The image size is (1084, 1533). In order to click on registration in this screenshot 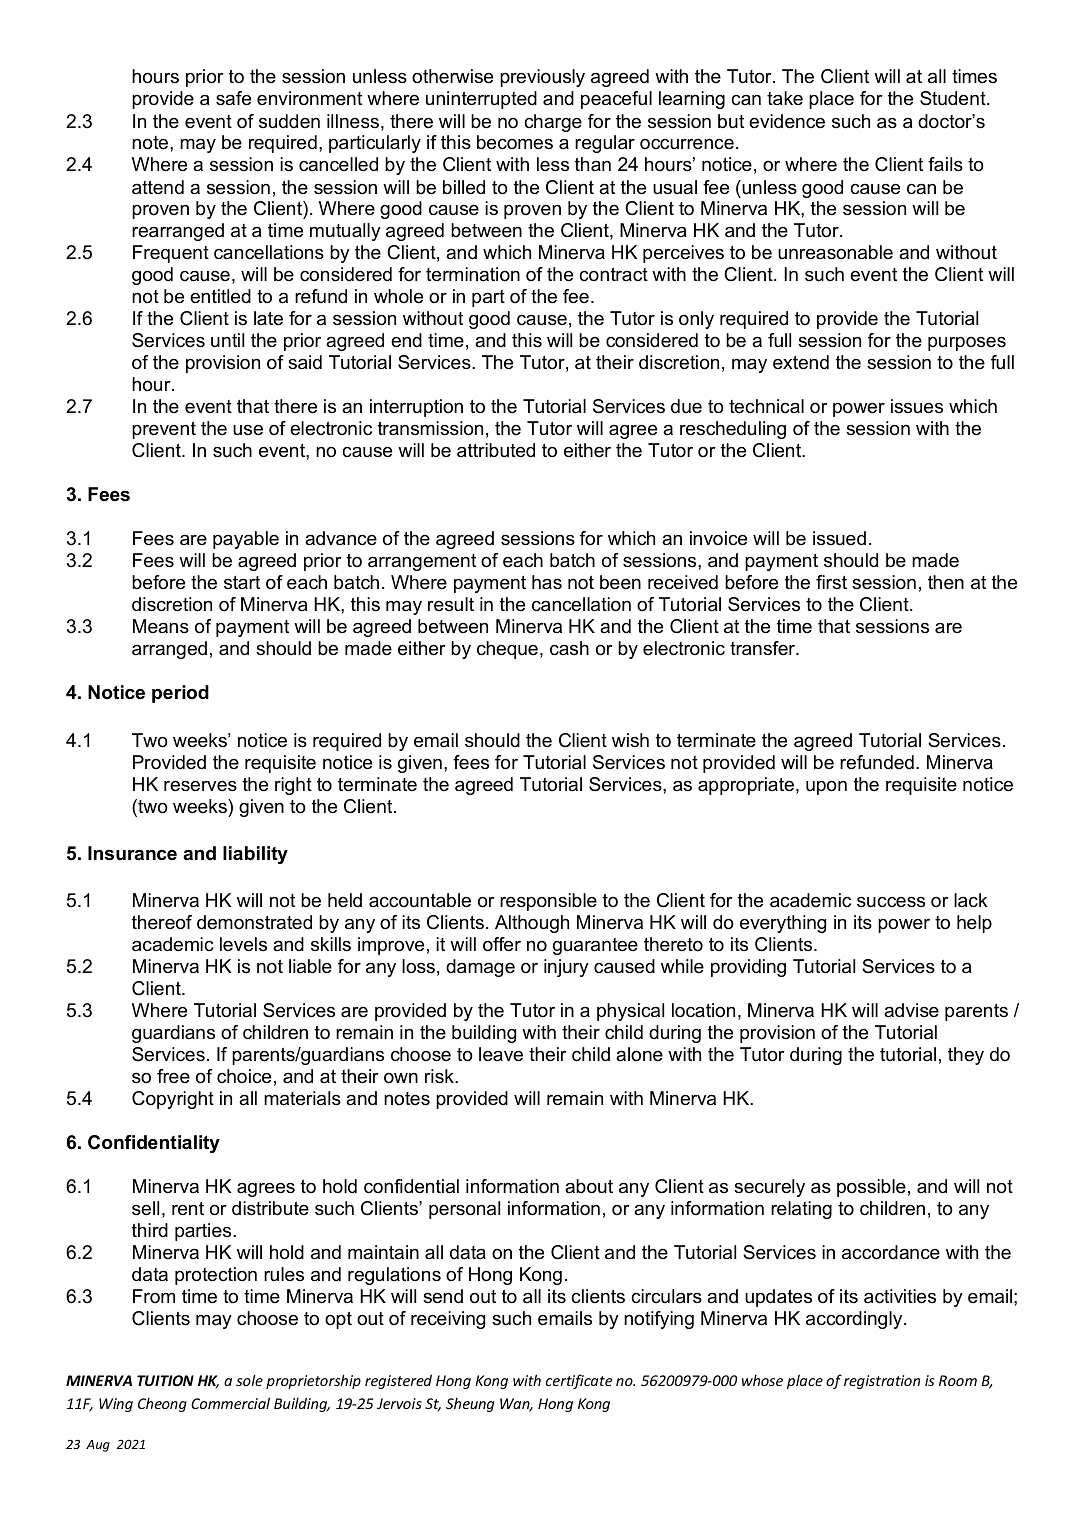, I will do `click(882, 1382)`.
